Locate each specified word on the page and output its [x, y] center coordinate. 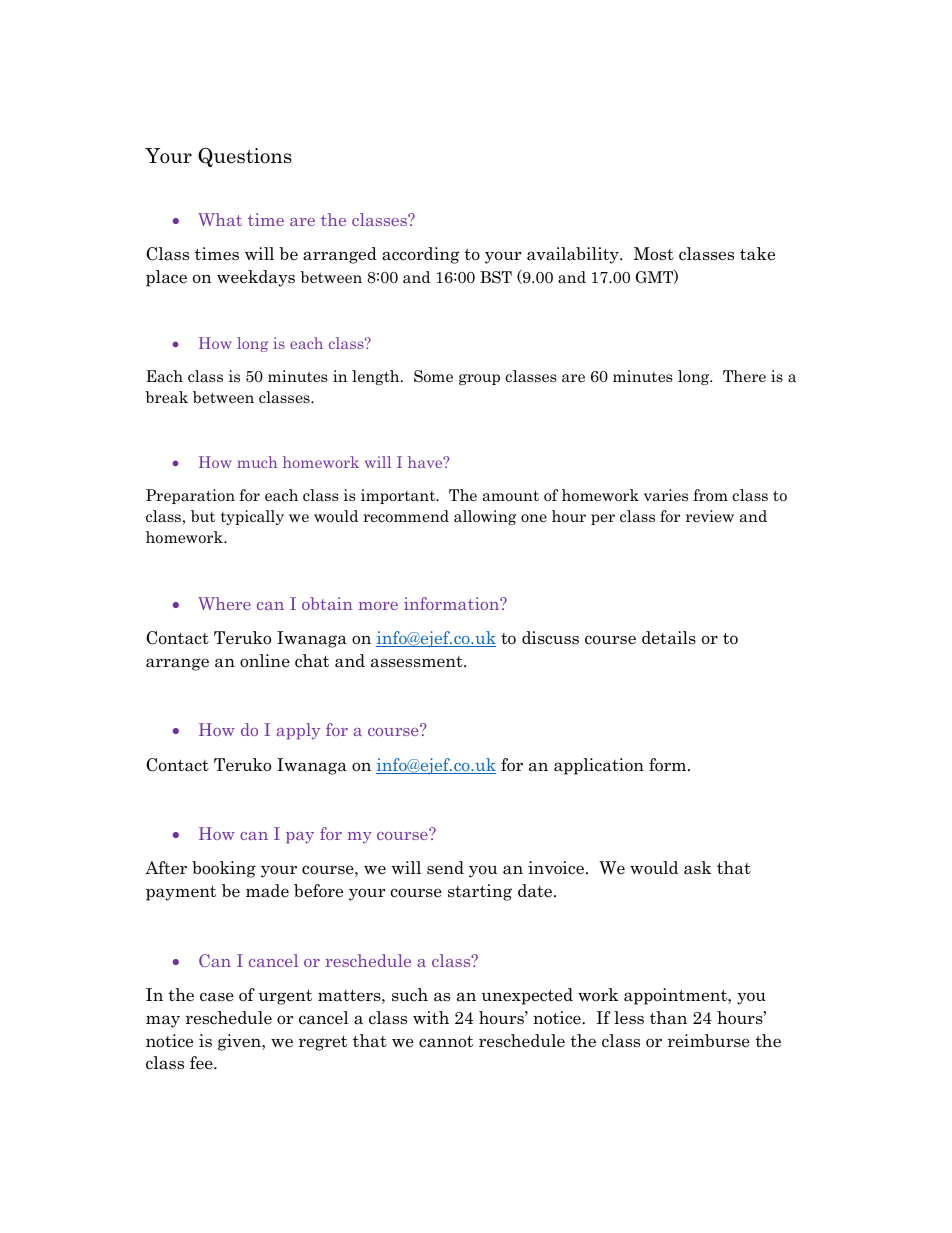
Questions [245, 157]
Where [224, 603]
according [420, 255]
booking [224, 869]
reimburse [709, 1041]
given [240, 1042]
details [669, 638]
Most [654, 254]
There [744, 376]
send [445, 868]
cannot [446, 1042]
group [479, 379]
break [166, 397]
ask [697, 868]
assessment [418, 662]
